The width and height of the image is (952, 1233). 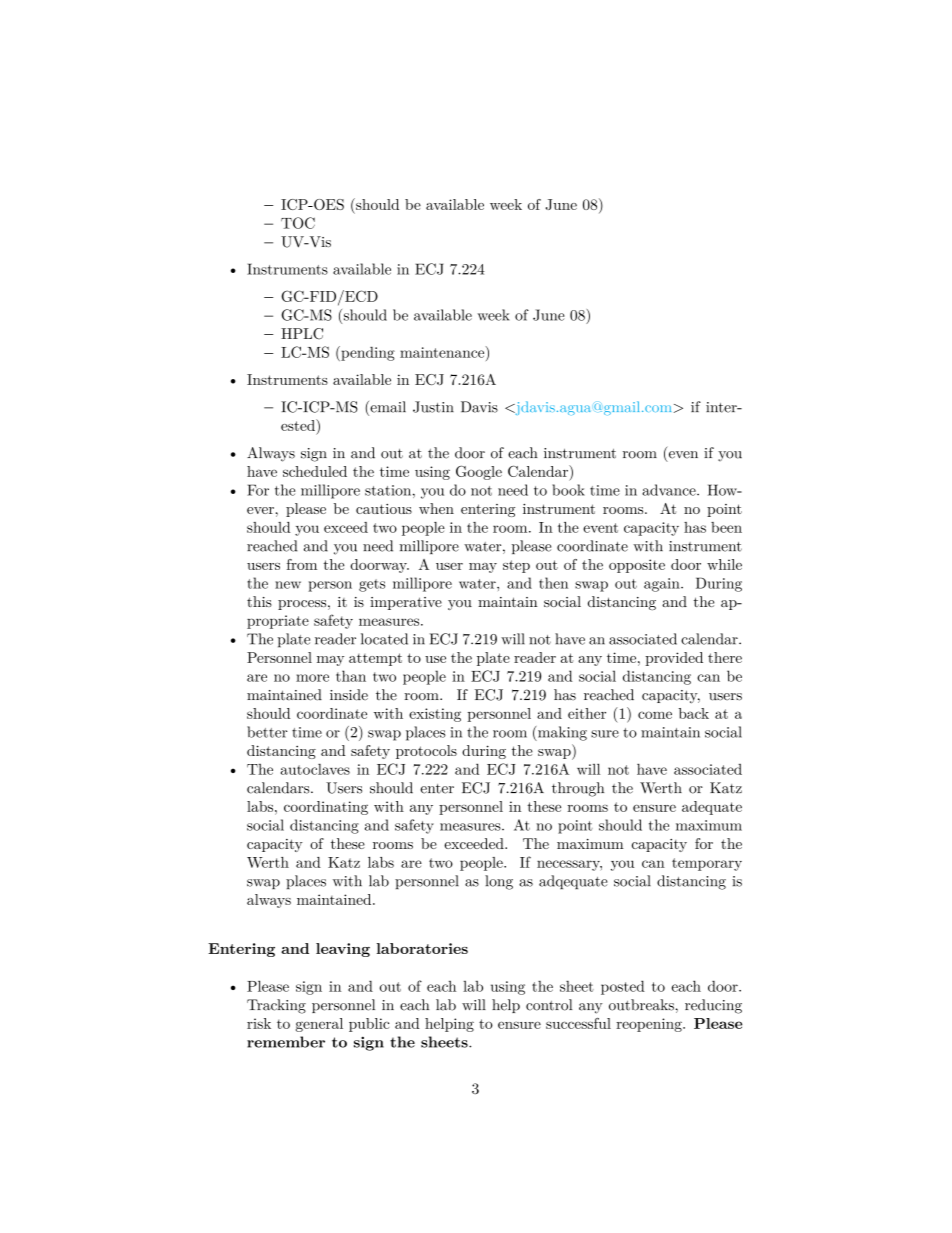 What do you see at coordinates (302, 334) in the image?
I see `HPLC` at bounding box center [302, 334].
